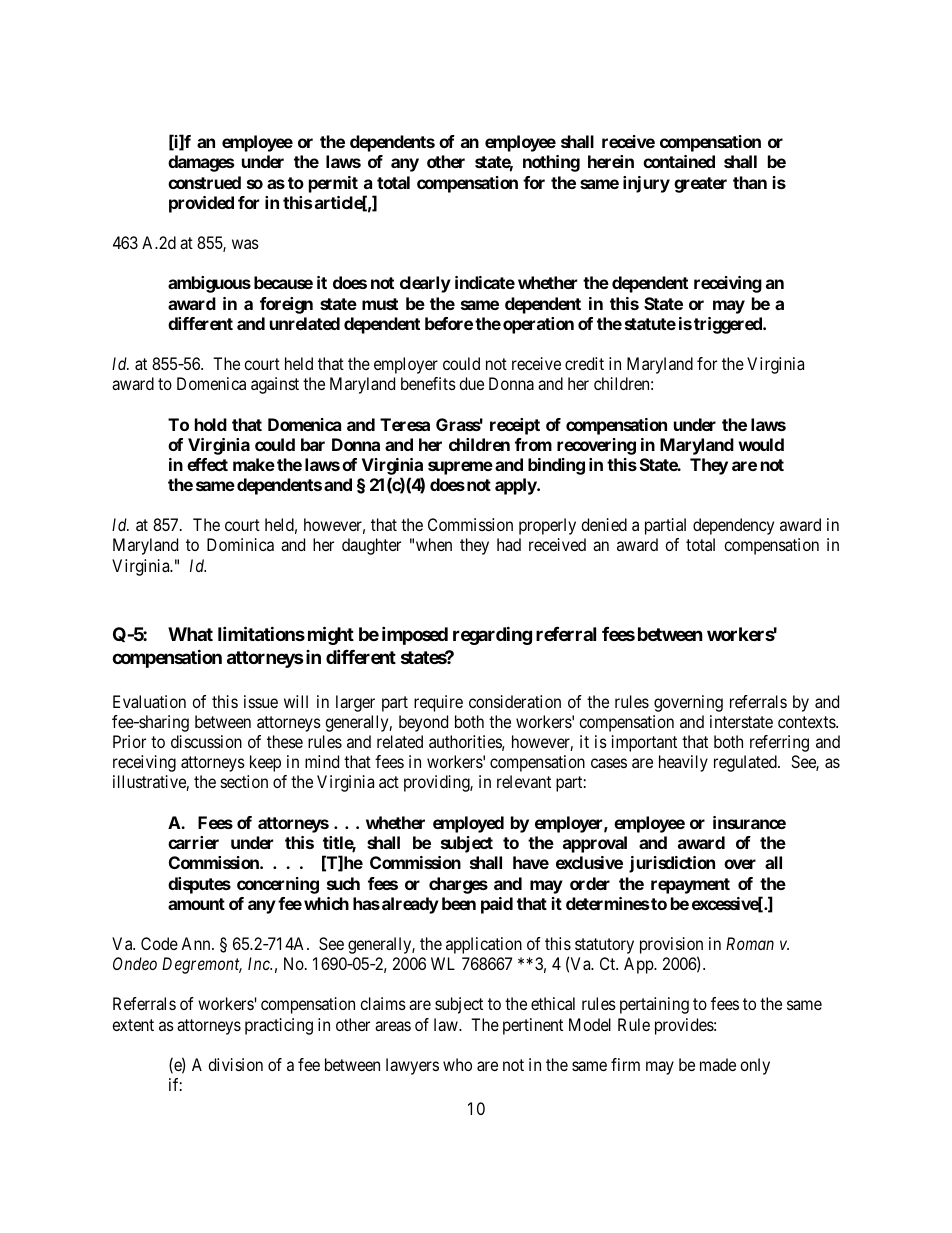  Describe the element at coordinates (551, 163) in the screenshot. I see `nothing` at that location.
